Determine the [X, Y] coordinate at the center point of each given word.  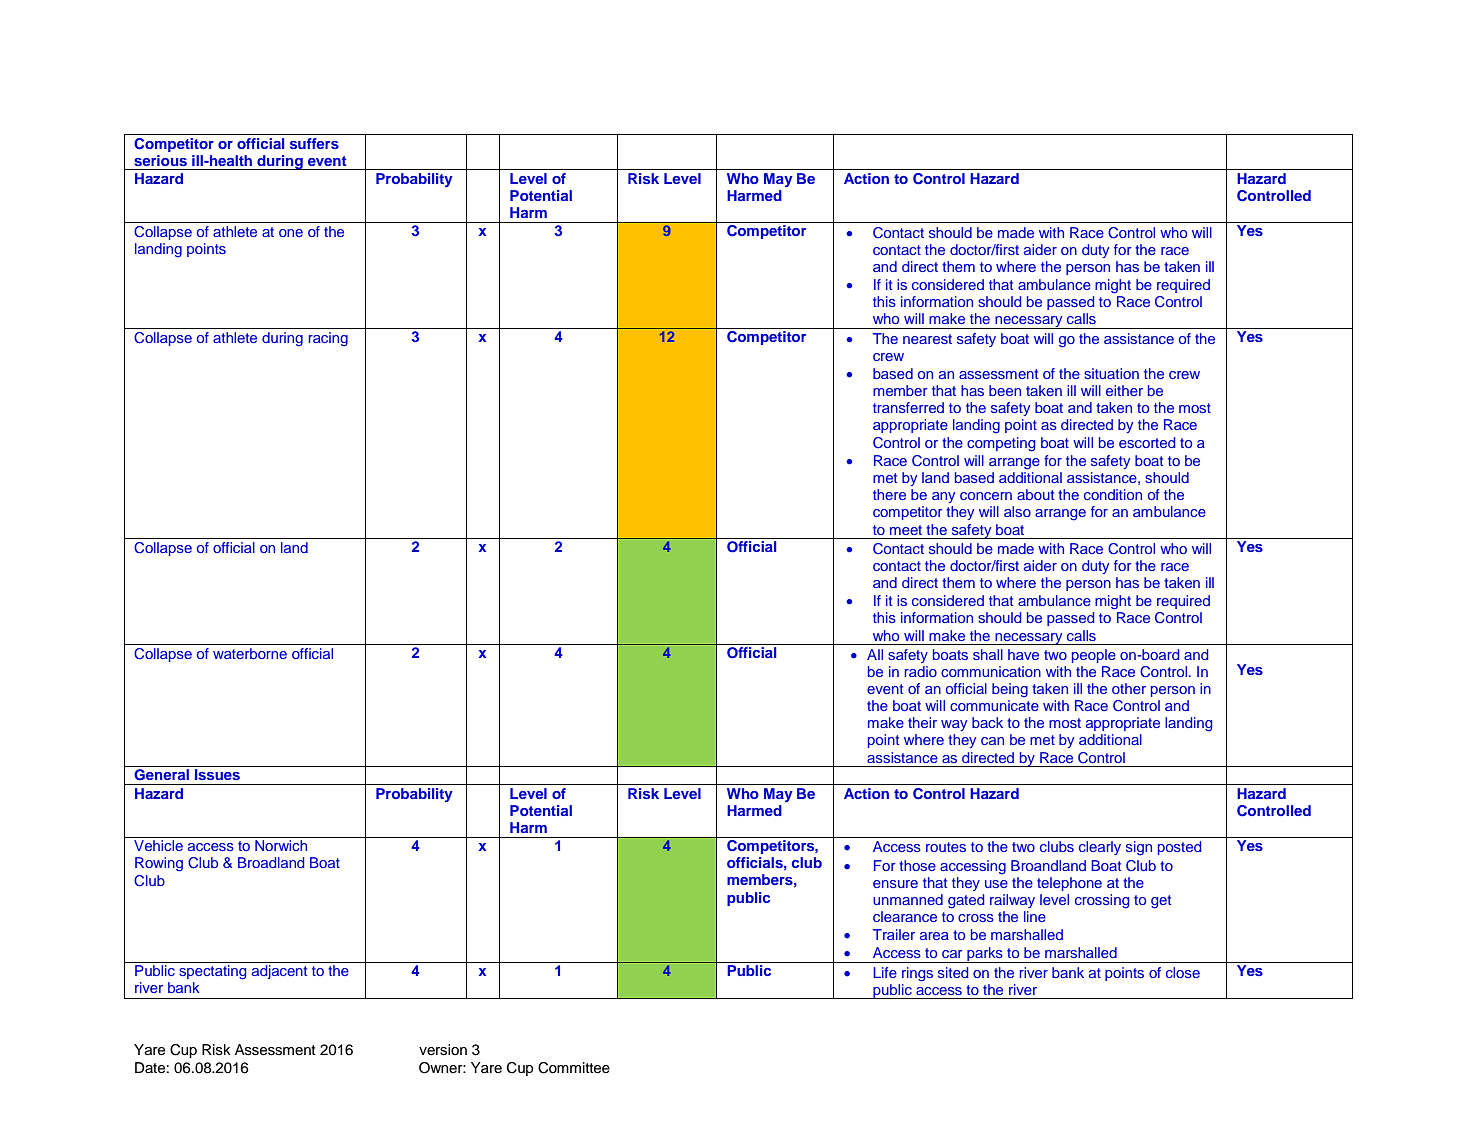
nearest [927, 339]
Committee [574, 1068]
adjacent [279, 972]
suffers [314, 143]
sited [953, 972]
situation [1111, 373]
